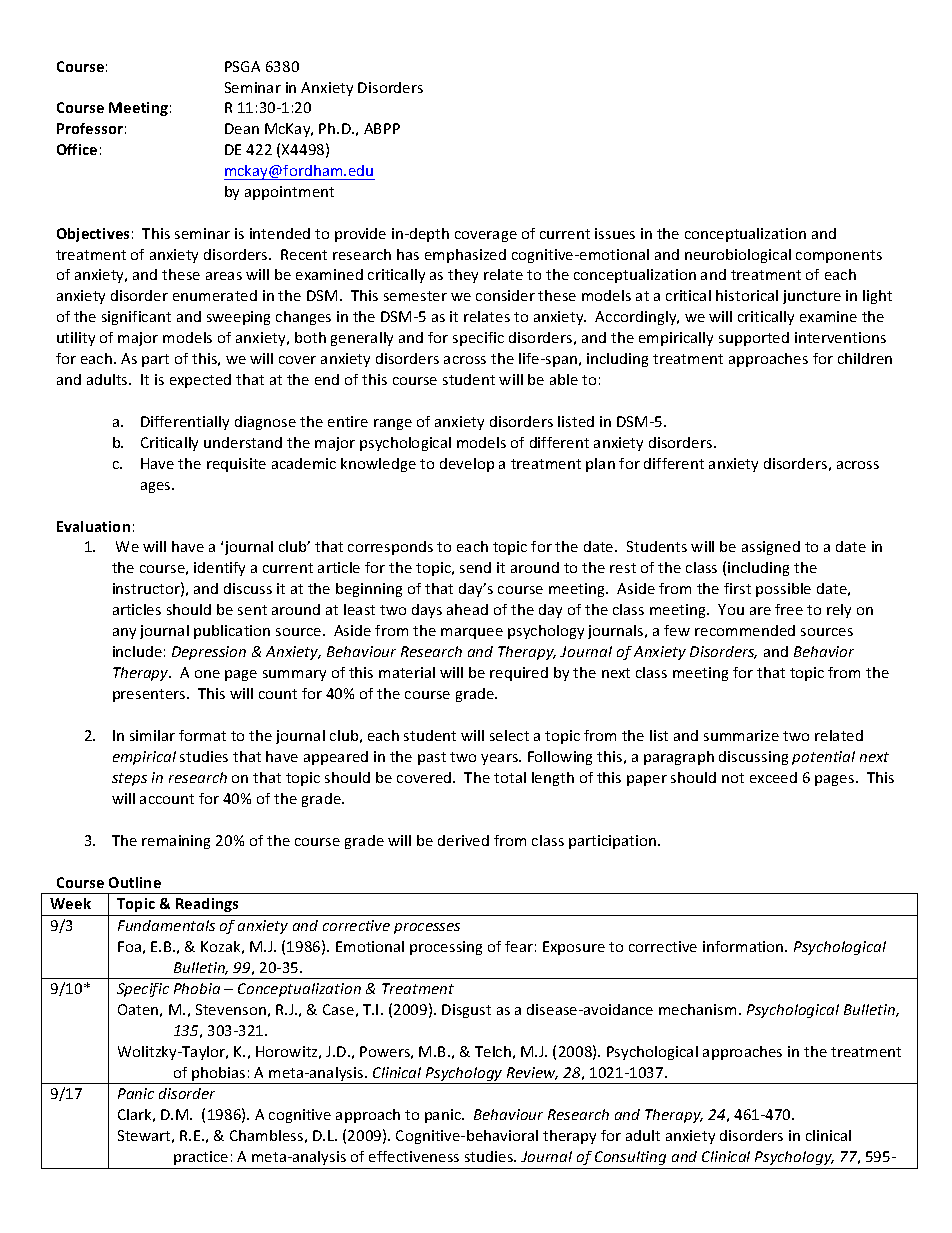  I want to click on neurobiological, so click(738, 256).
